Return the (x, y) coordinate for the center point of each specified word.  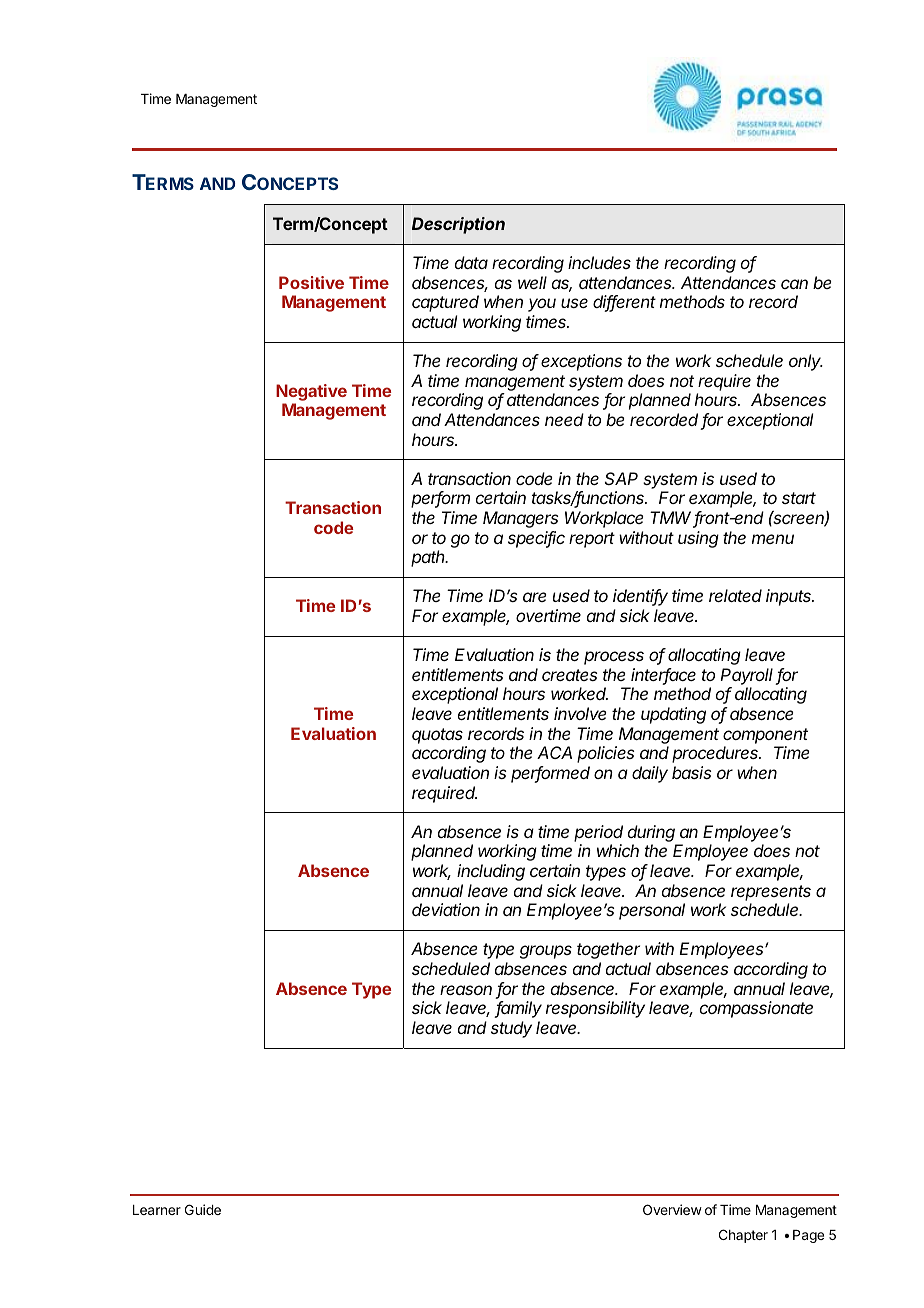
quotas (437, 736)
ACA (554, 752)
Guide (203, 1209)
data (471, 262)
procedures (716, 754)
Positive (311, 282)
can (794, 284)
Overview (672, 1209)
